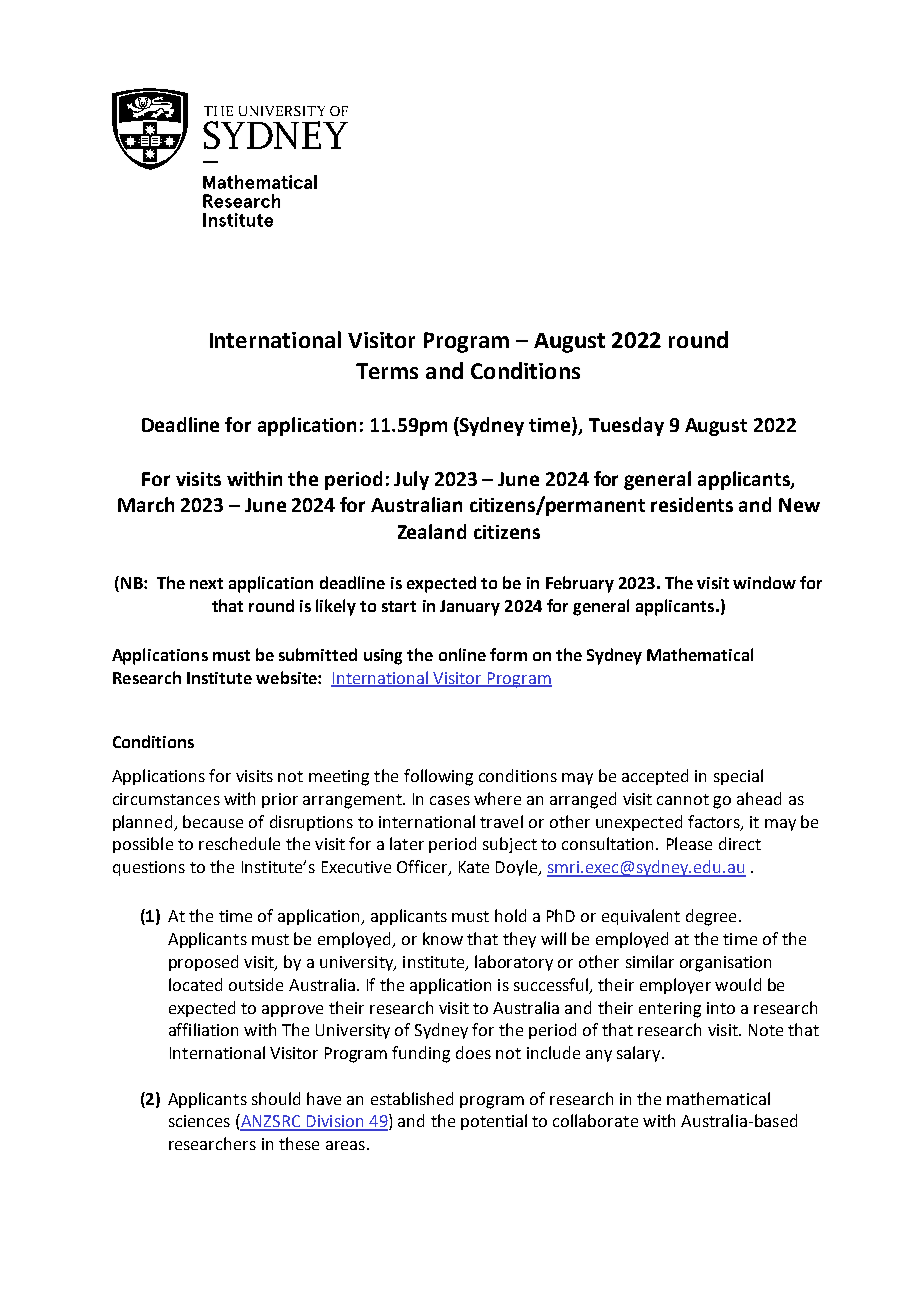 The height and width of the screenshot is (1309, 924). I want to click on next, so click(206, 583).
